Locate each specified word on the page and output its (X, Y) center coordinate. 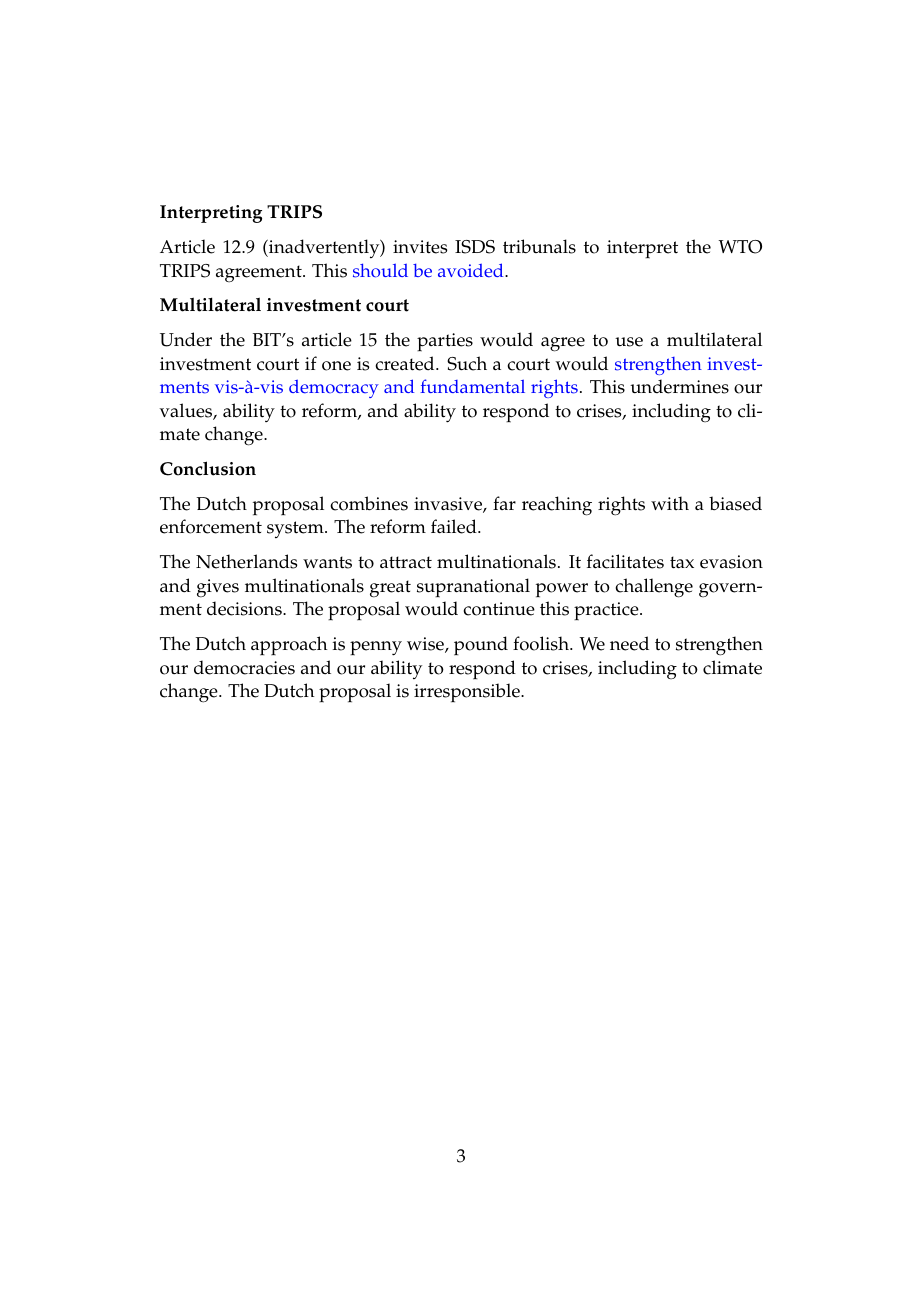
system (296, 529)
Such (467, 363)
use (629, 342)
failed (455, 526)
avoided (472, 270)
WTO (740, 247)
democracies (244, 667)
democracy (334, 389)
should (380, 270)
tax (682, 562)
